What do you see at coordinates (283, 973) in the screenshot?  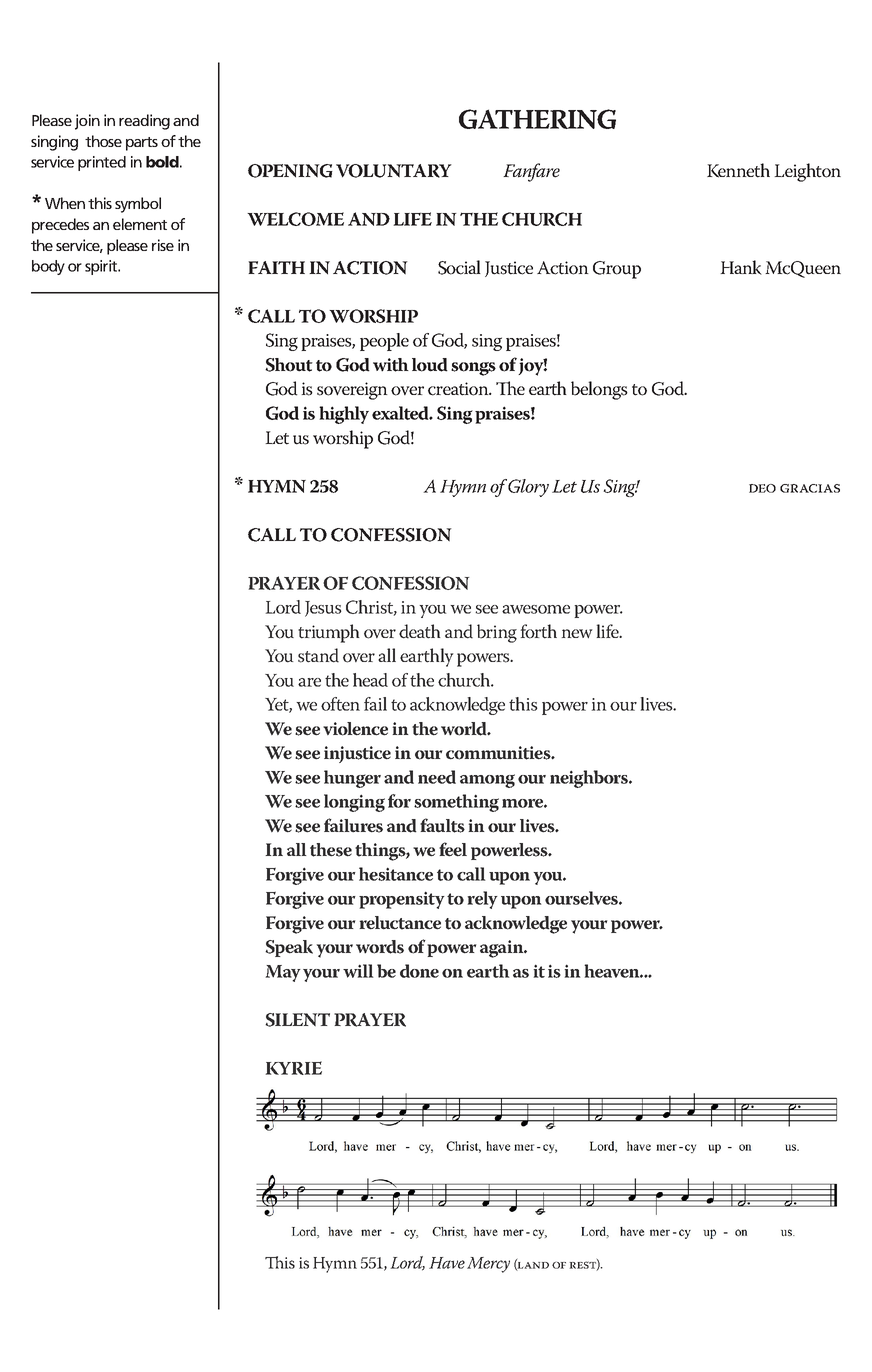 I see `May` at bounding box center [283, 973].
